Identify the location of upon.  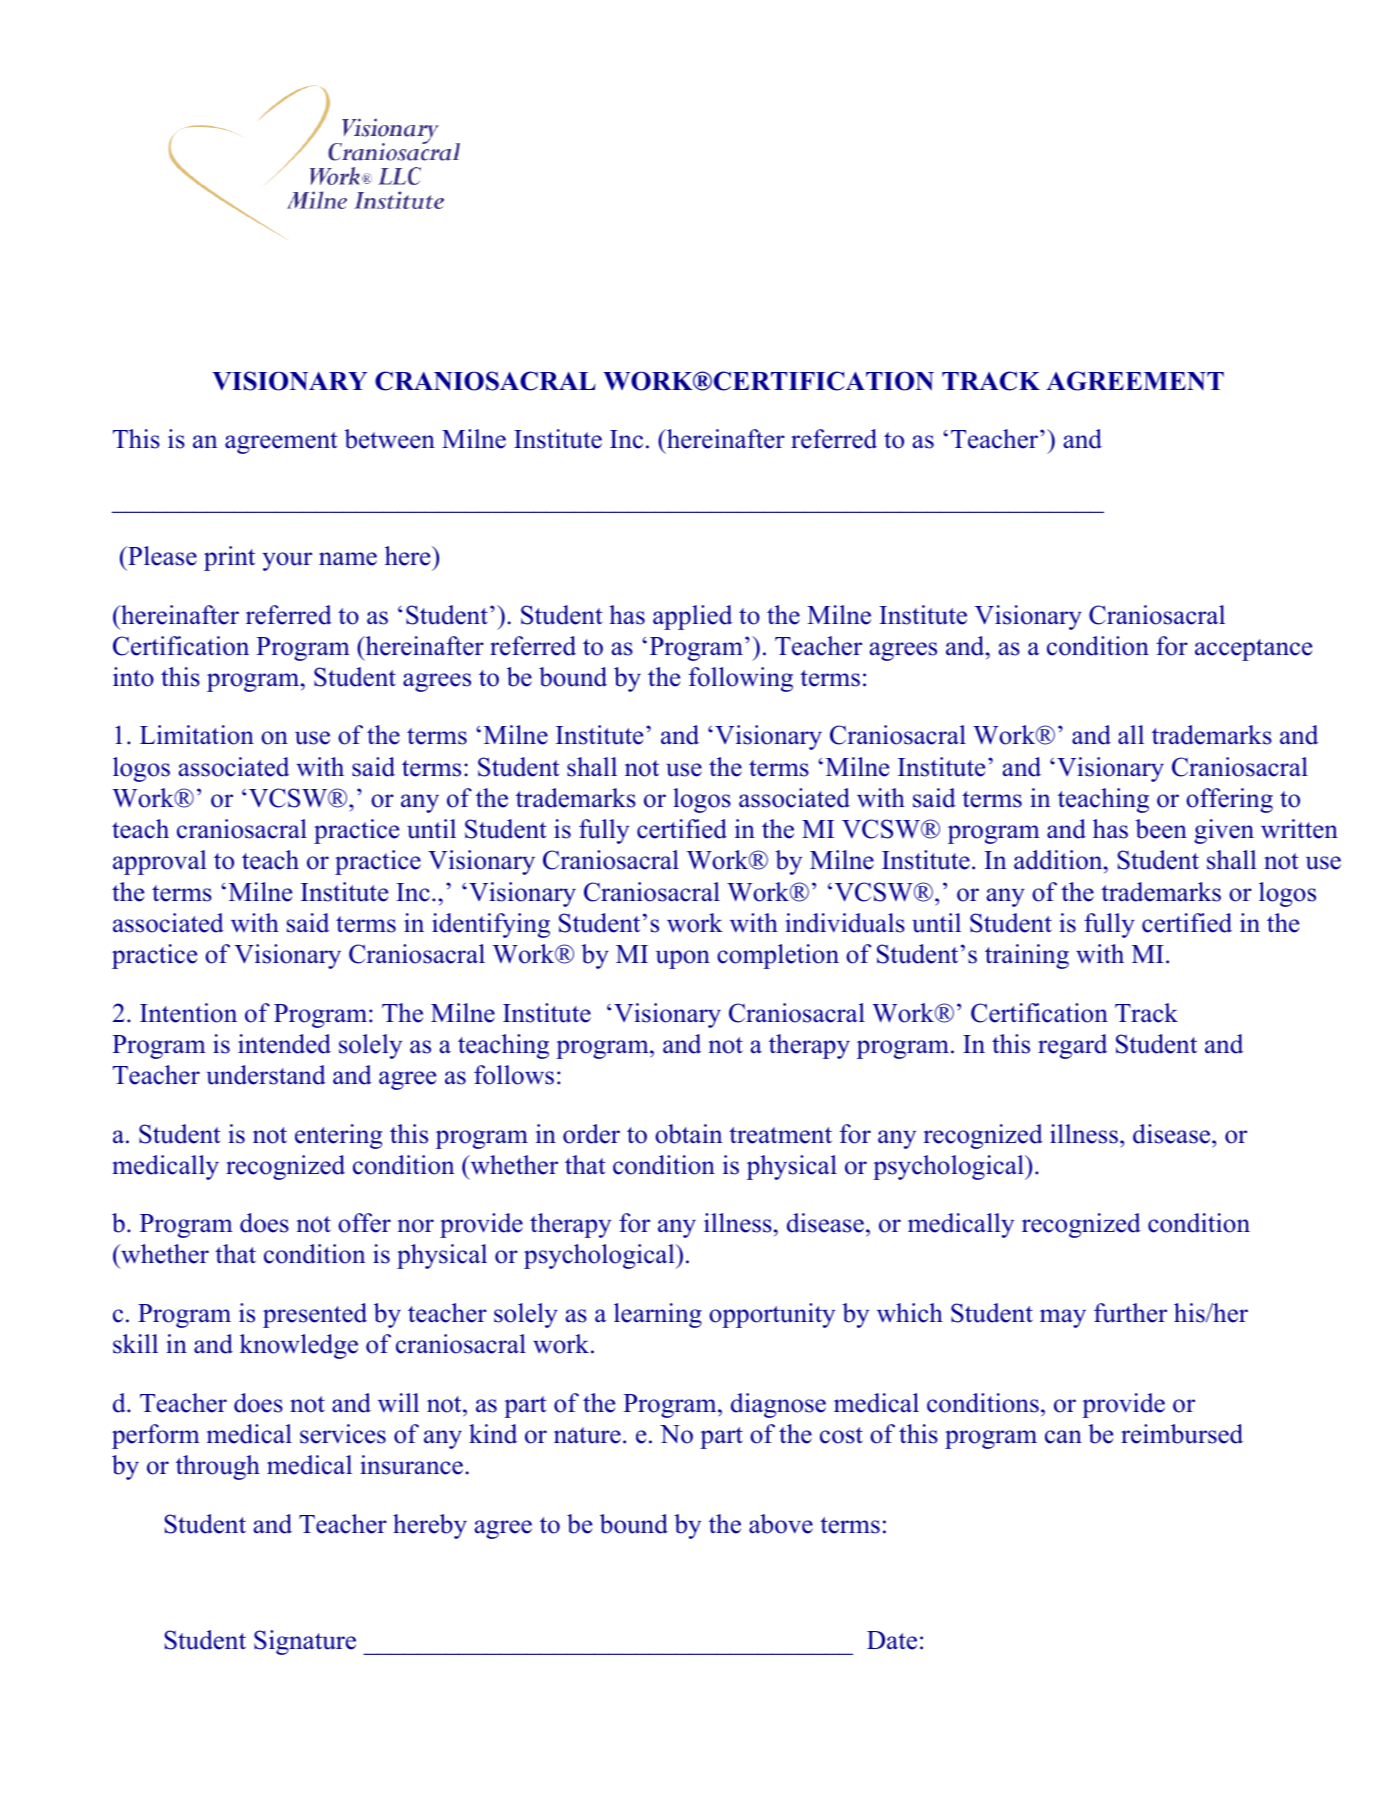
(683, 959).
